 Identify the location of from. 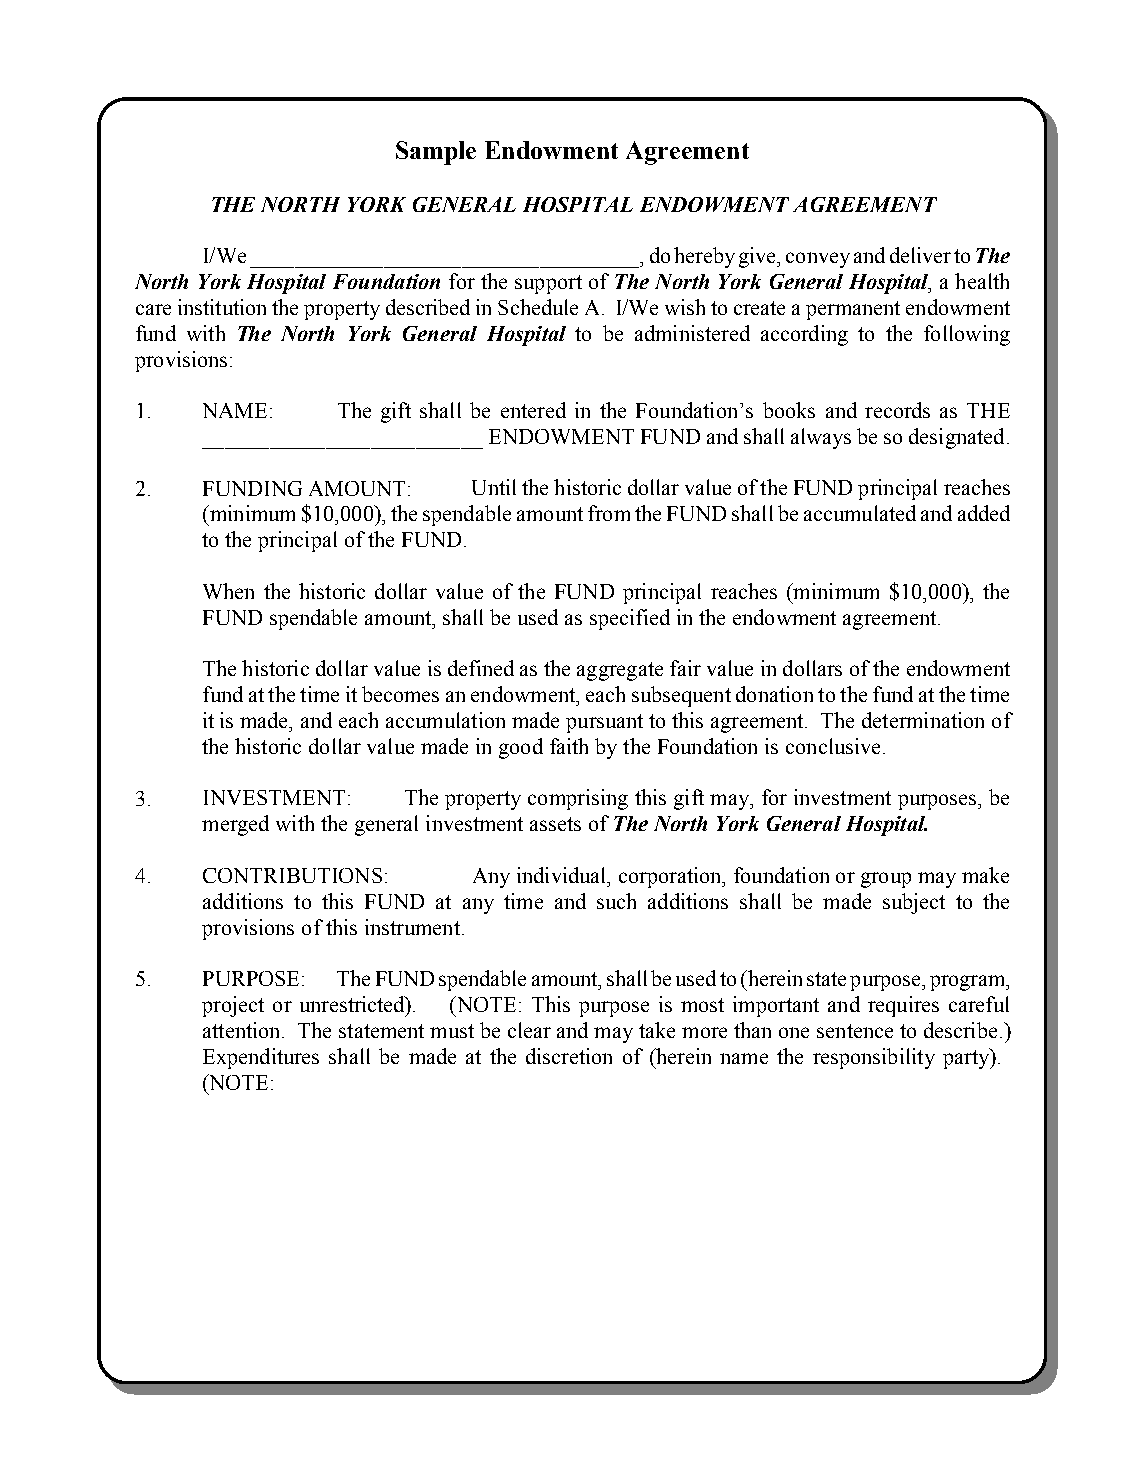
(609, 513).
